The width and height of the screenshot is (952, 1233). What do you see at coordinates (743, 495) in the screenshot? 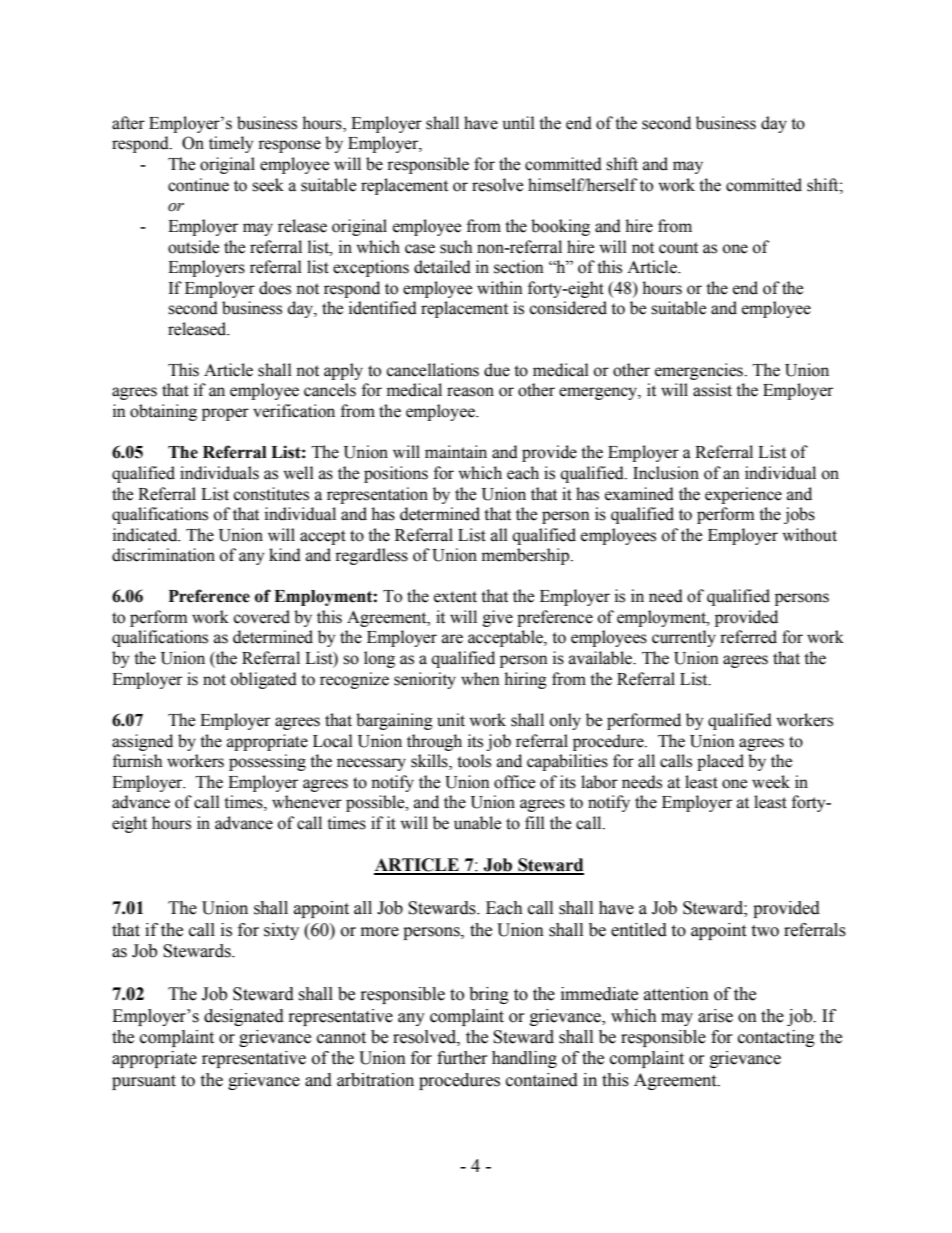
I see `experience` at bounding box center [743, 495].
